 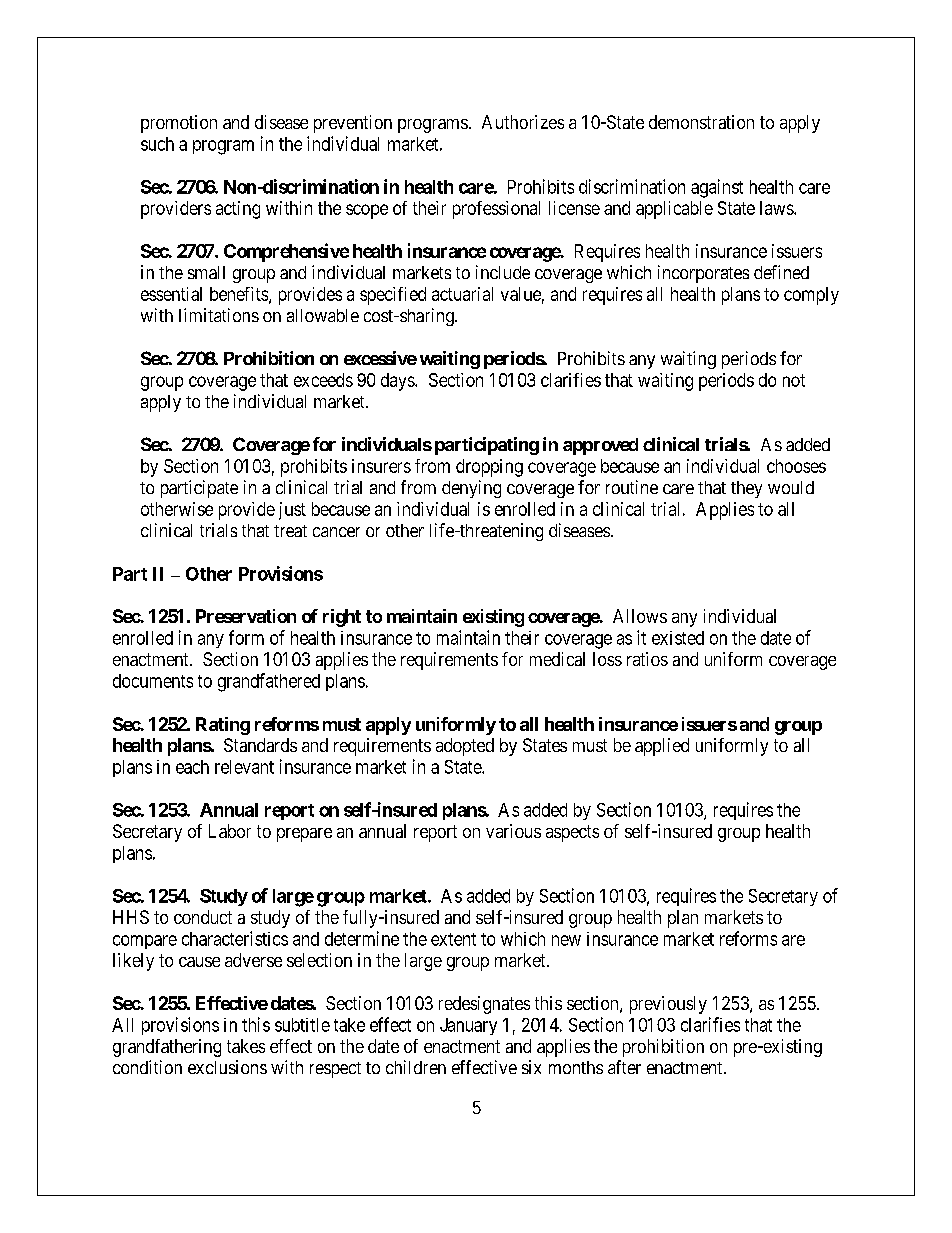 I want to click on Rating, so click(x=223, y=726).
